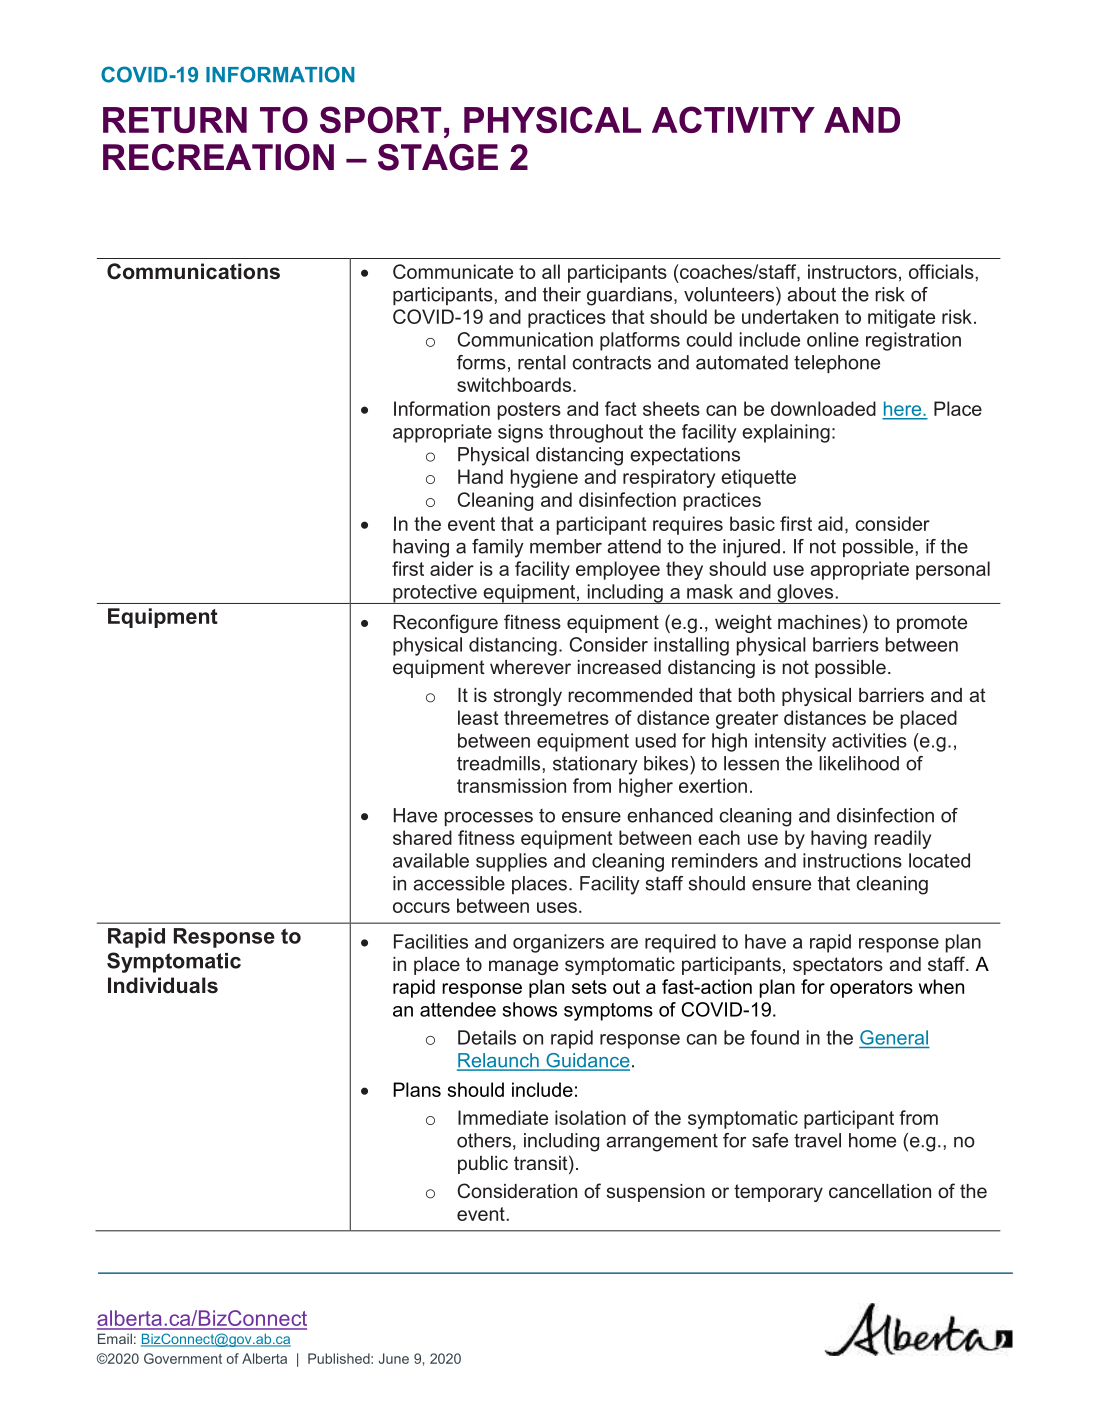  What do you see at coordinates (438, 157) in the document?
I see `STAGE` at bounding box center [438, 157].
